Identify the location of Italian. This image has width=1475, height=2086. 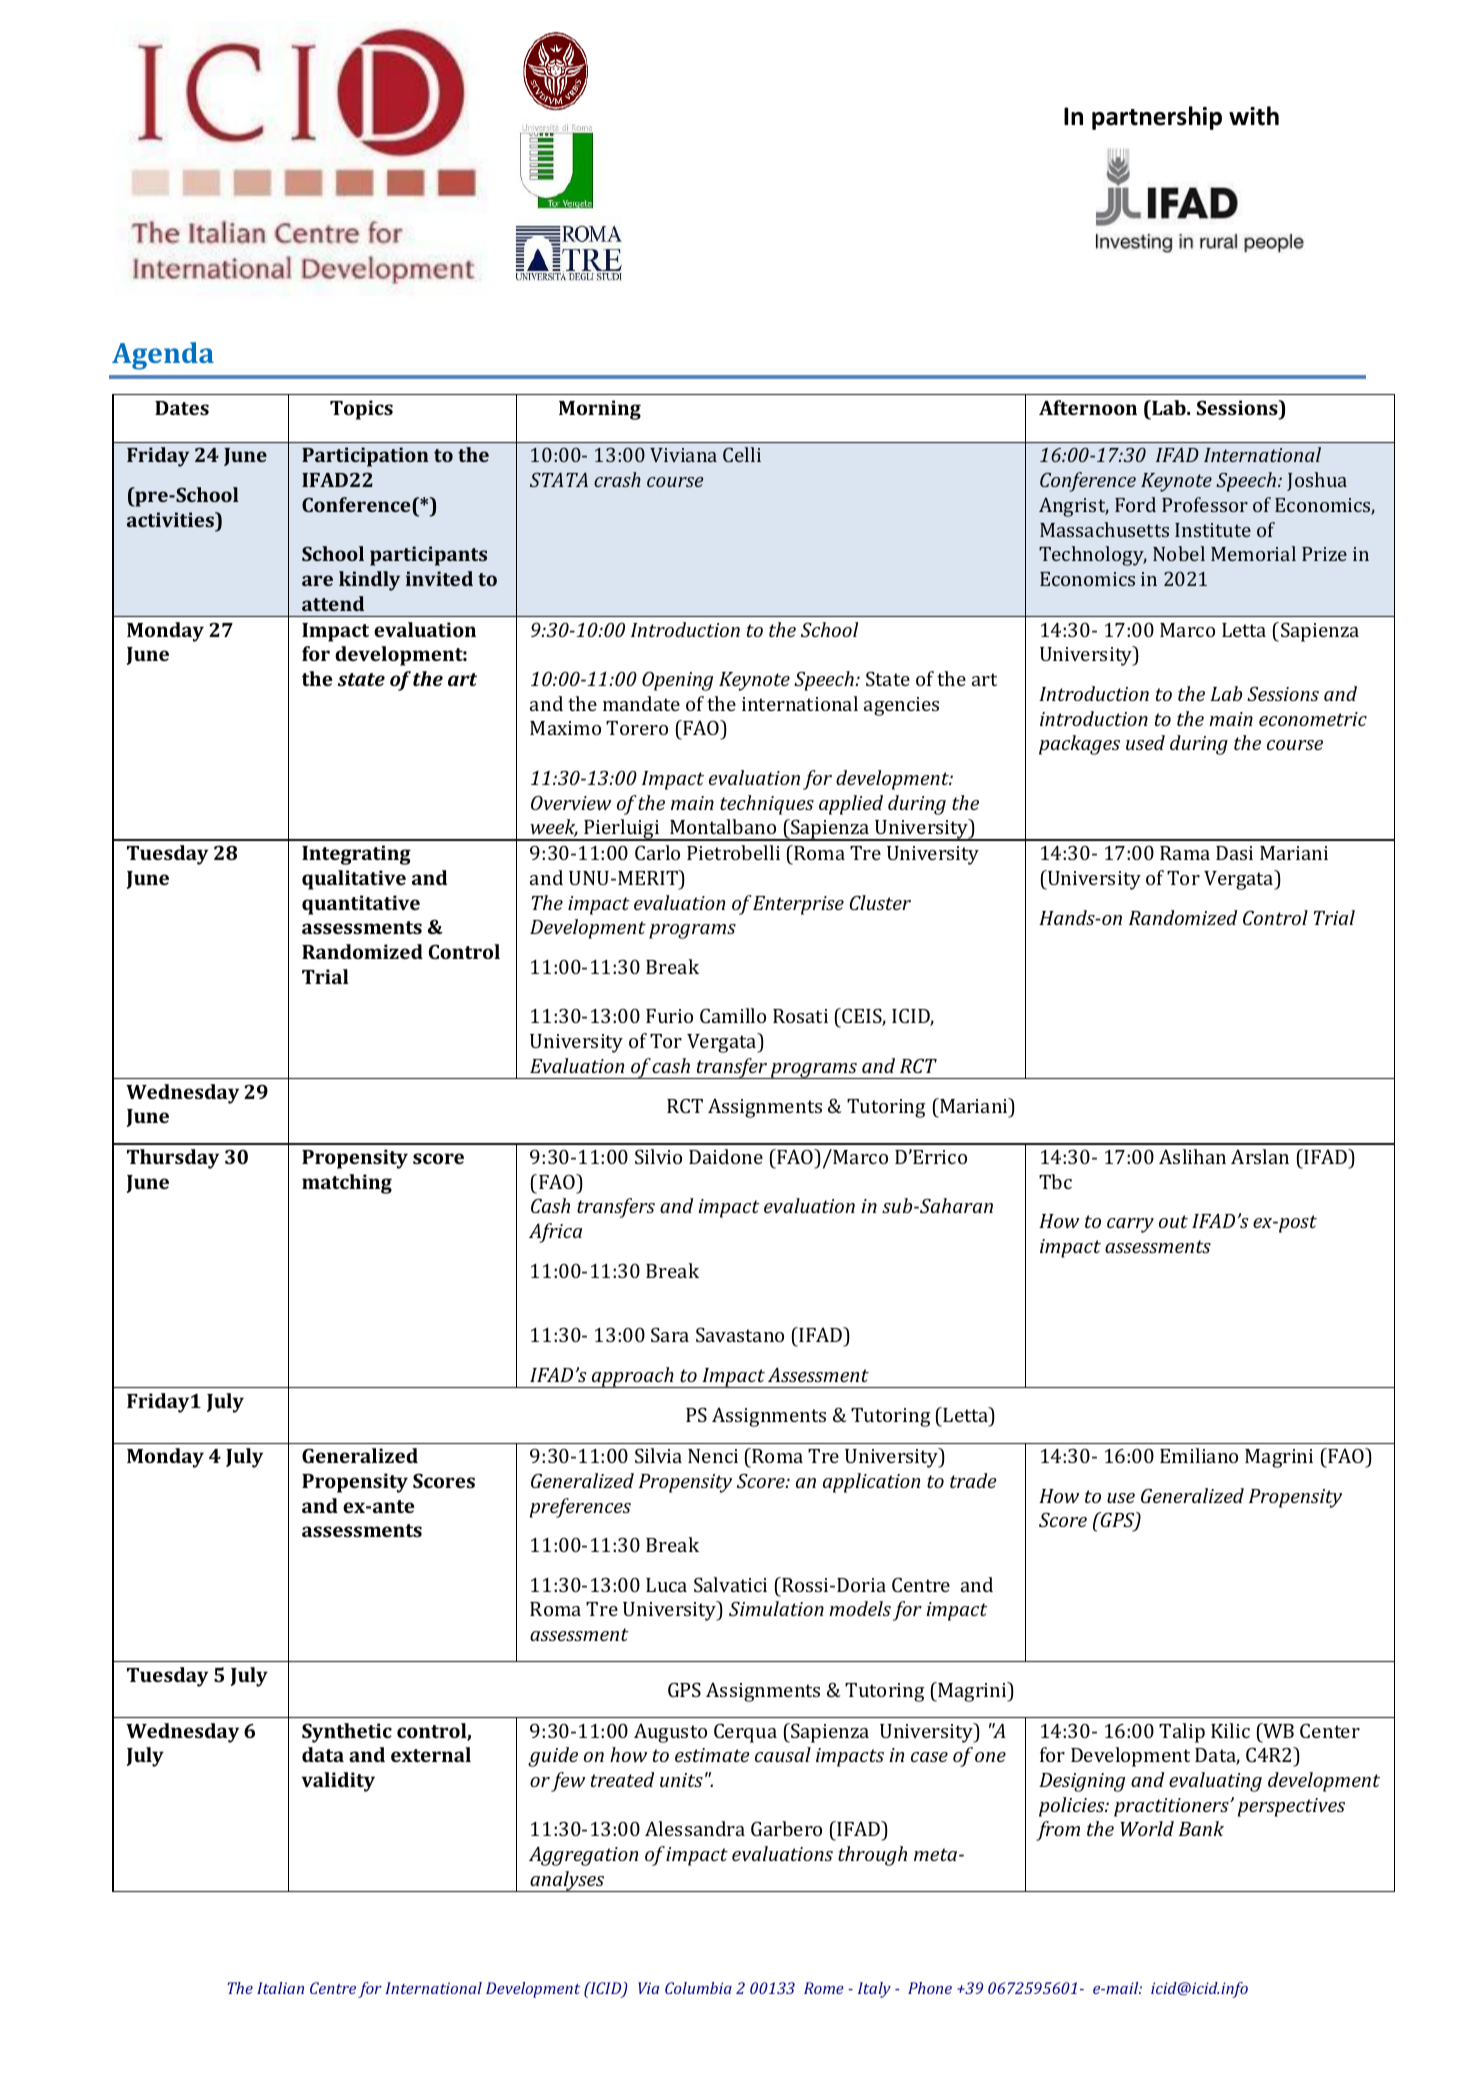
(280, 1988).
